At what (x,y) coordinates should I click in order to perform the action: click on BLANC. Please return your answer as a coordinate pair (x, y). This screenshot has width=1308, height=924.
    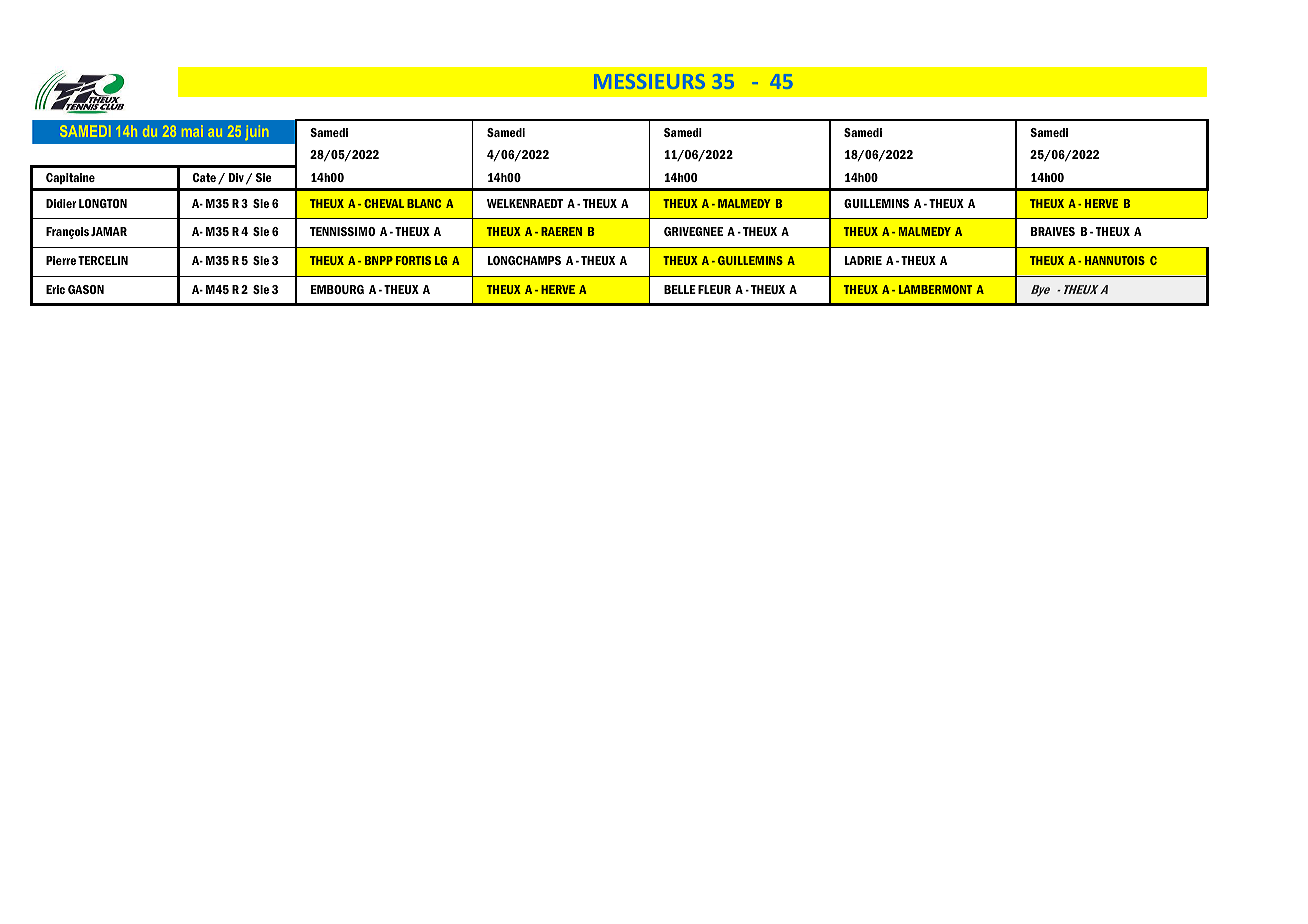
    Looking at the image, I should click on (424, 203).
